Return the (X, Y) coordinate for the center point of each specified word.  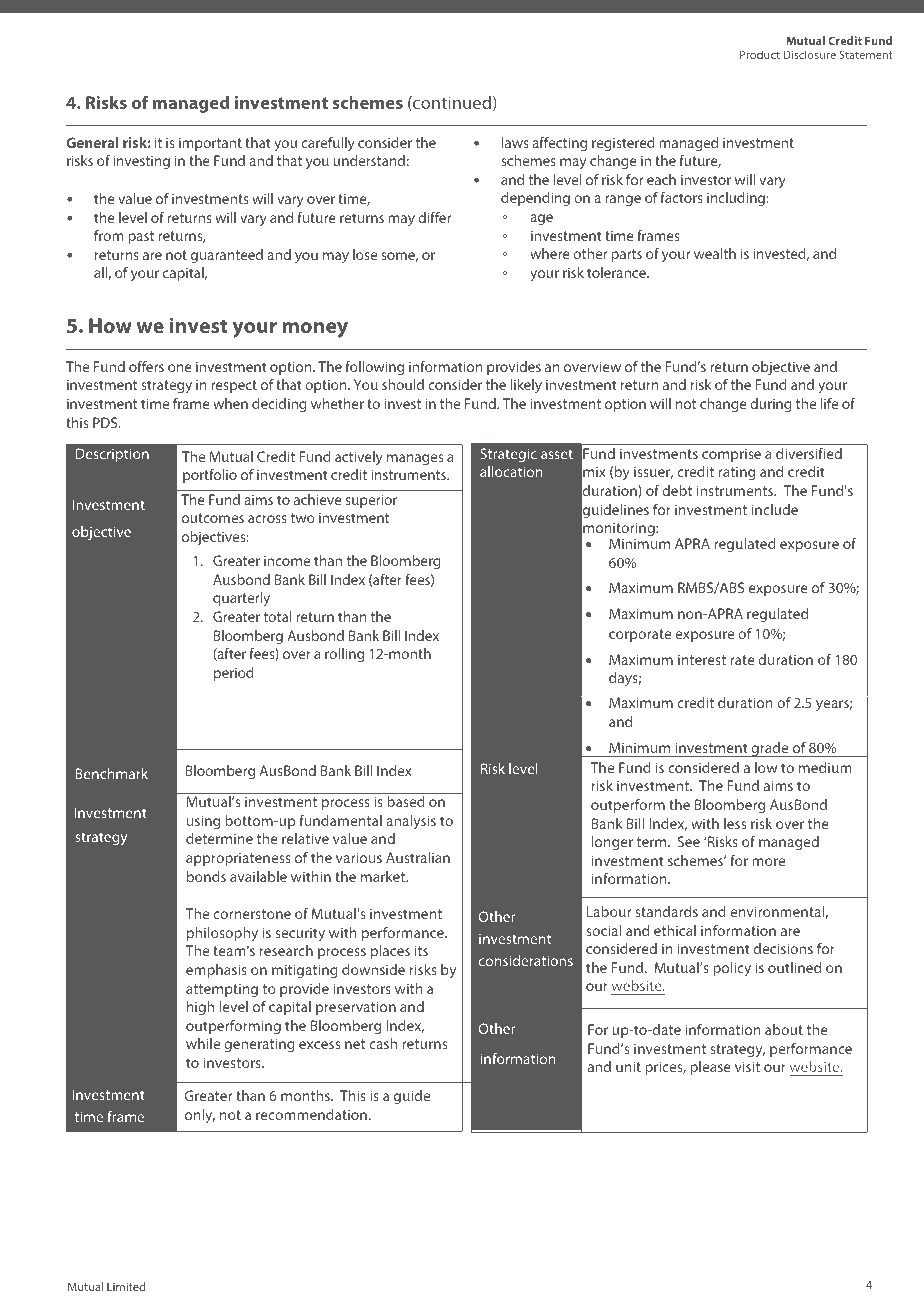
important (210, 144)
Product (760, 54)
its (421, 950)
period (234, 674)
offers (146, 366)
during (771, 405)
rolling (344, 655)
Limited (126, 1286)
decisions (783, 948)
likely (526, 386)
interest (702, 659)
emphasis (216, 971)
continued (451, 103)
